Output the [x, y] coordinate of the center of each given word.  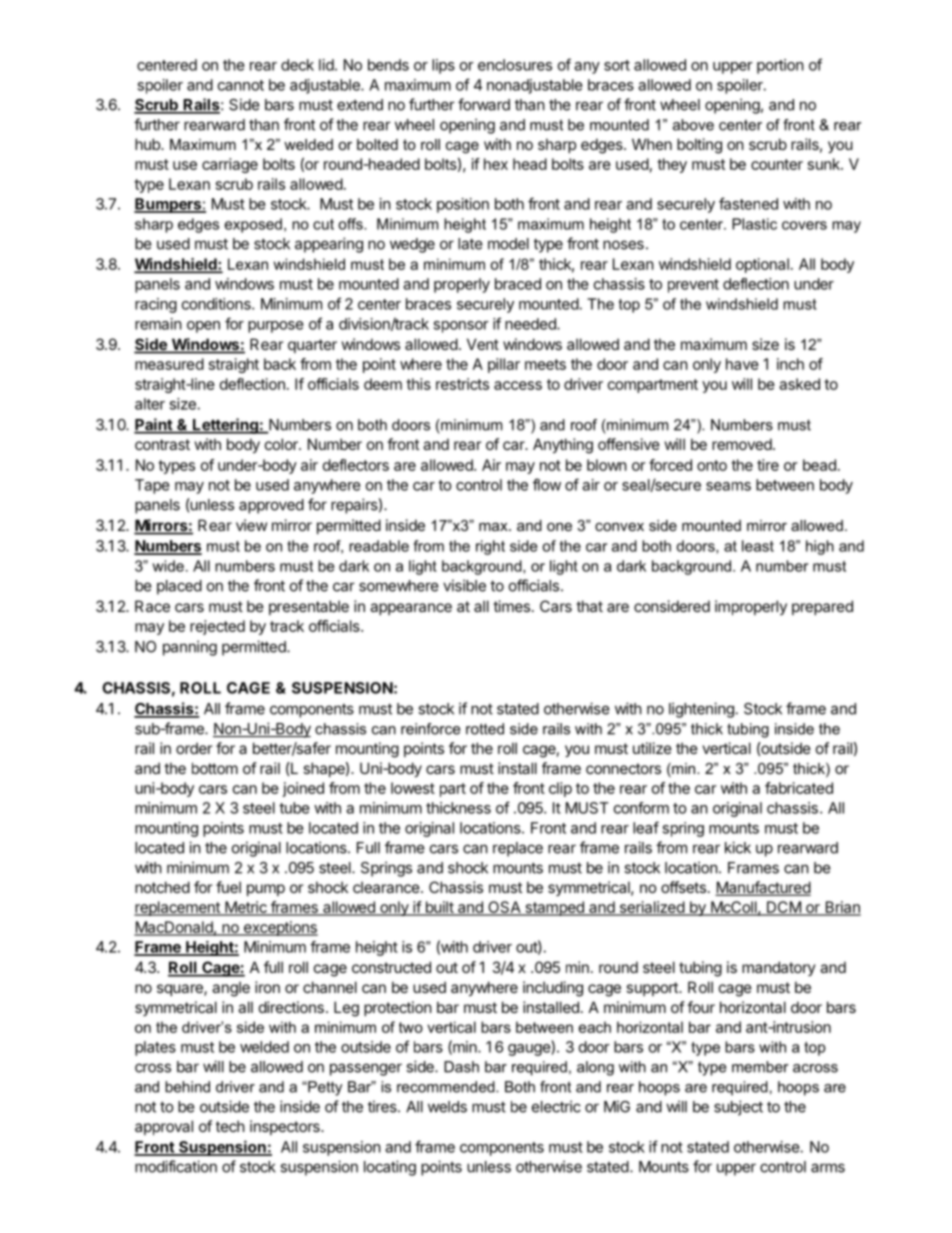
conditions [217, 304]
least [758, 546]
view [251, 525]
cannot [241, 85]
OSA [504, 908]
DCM [784, 908]
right [490, 547]
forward [484, 104]
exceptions [279, 928]
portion [780, 66]
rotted [485, 729]
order [194, 748]
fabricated [799, 788]
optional [762, 265]
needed [531, 324]
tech [230, 1126]
